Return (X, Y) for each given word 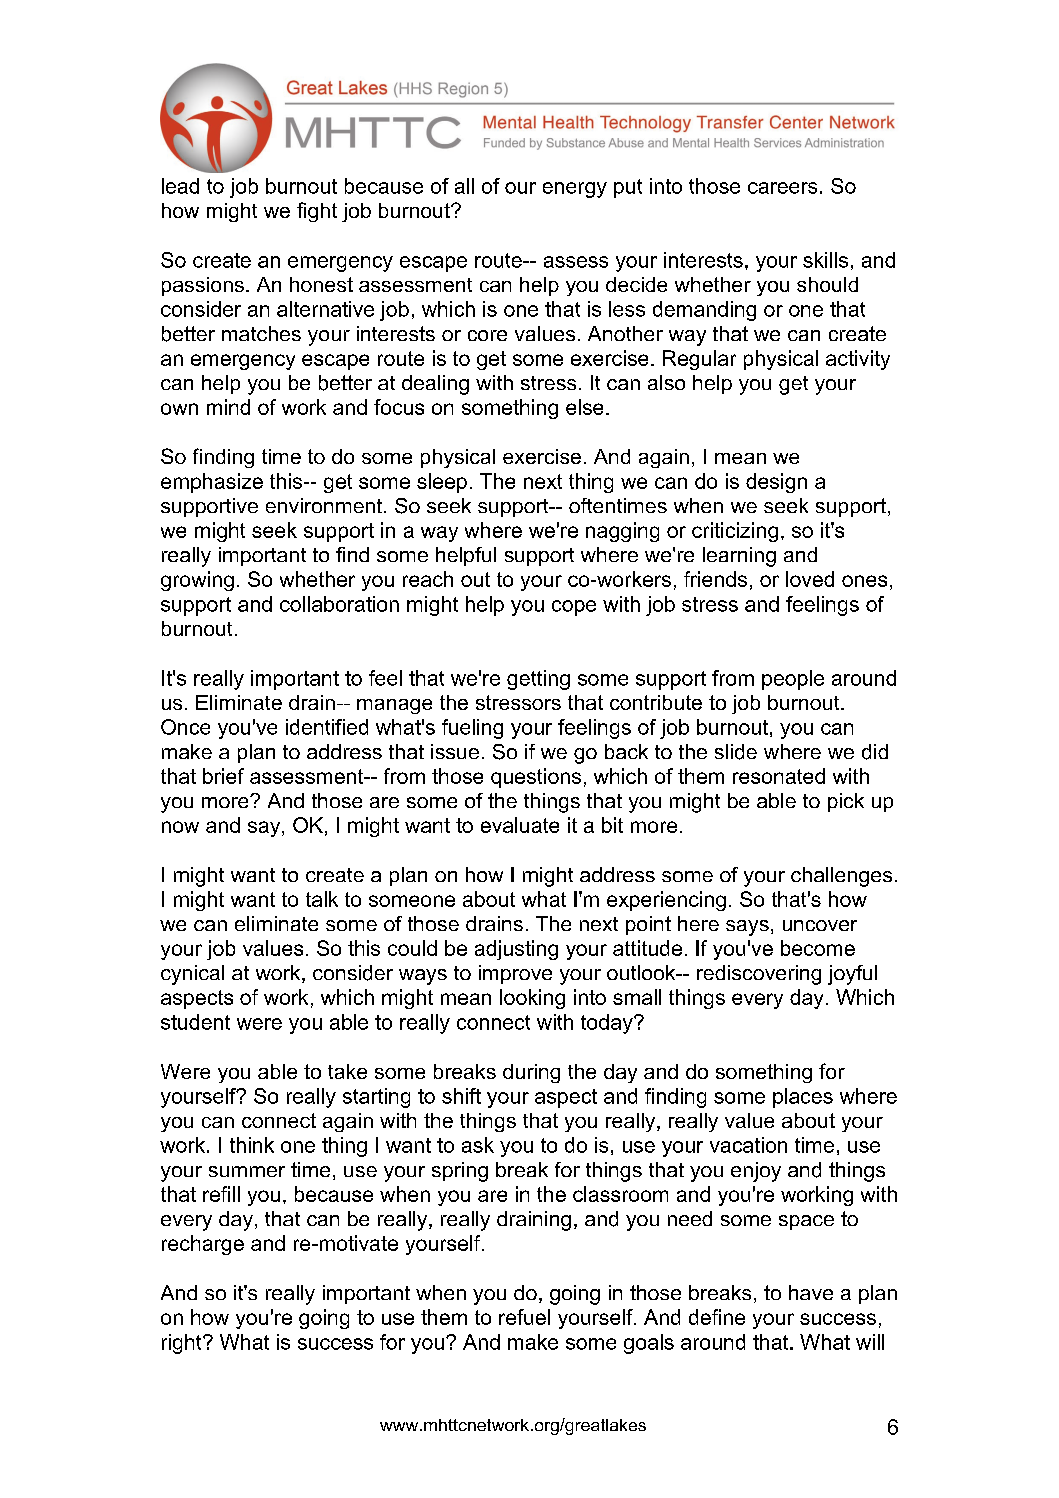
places (803, 1098)
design (776, 483)
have (811, 1292)
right (183, 1344)
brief (223, 776)
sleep (442, 483)
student (195, 1022)
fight (317, 212)
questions (536, 778)
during (531, 1073)
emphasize (212, 483)
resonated (779, 776)
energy (575, 190)
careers (782, 188)
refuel (524, 1317)
